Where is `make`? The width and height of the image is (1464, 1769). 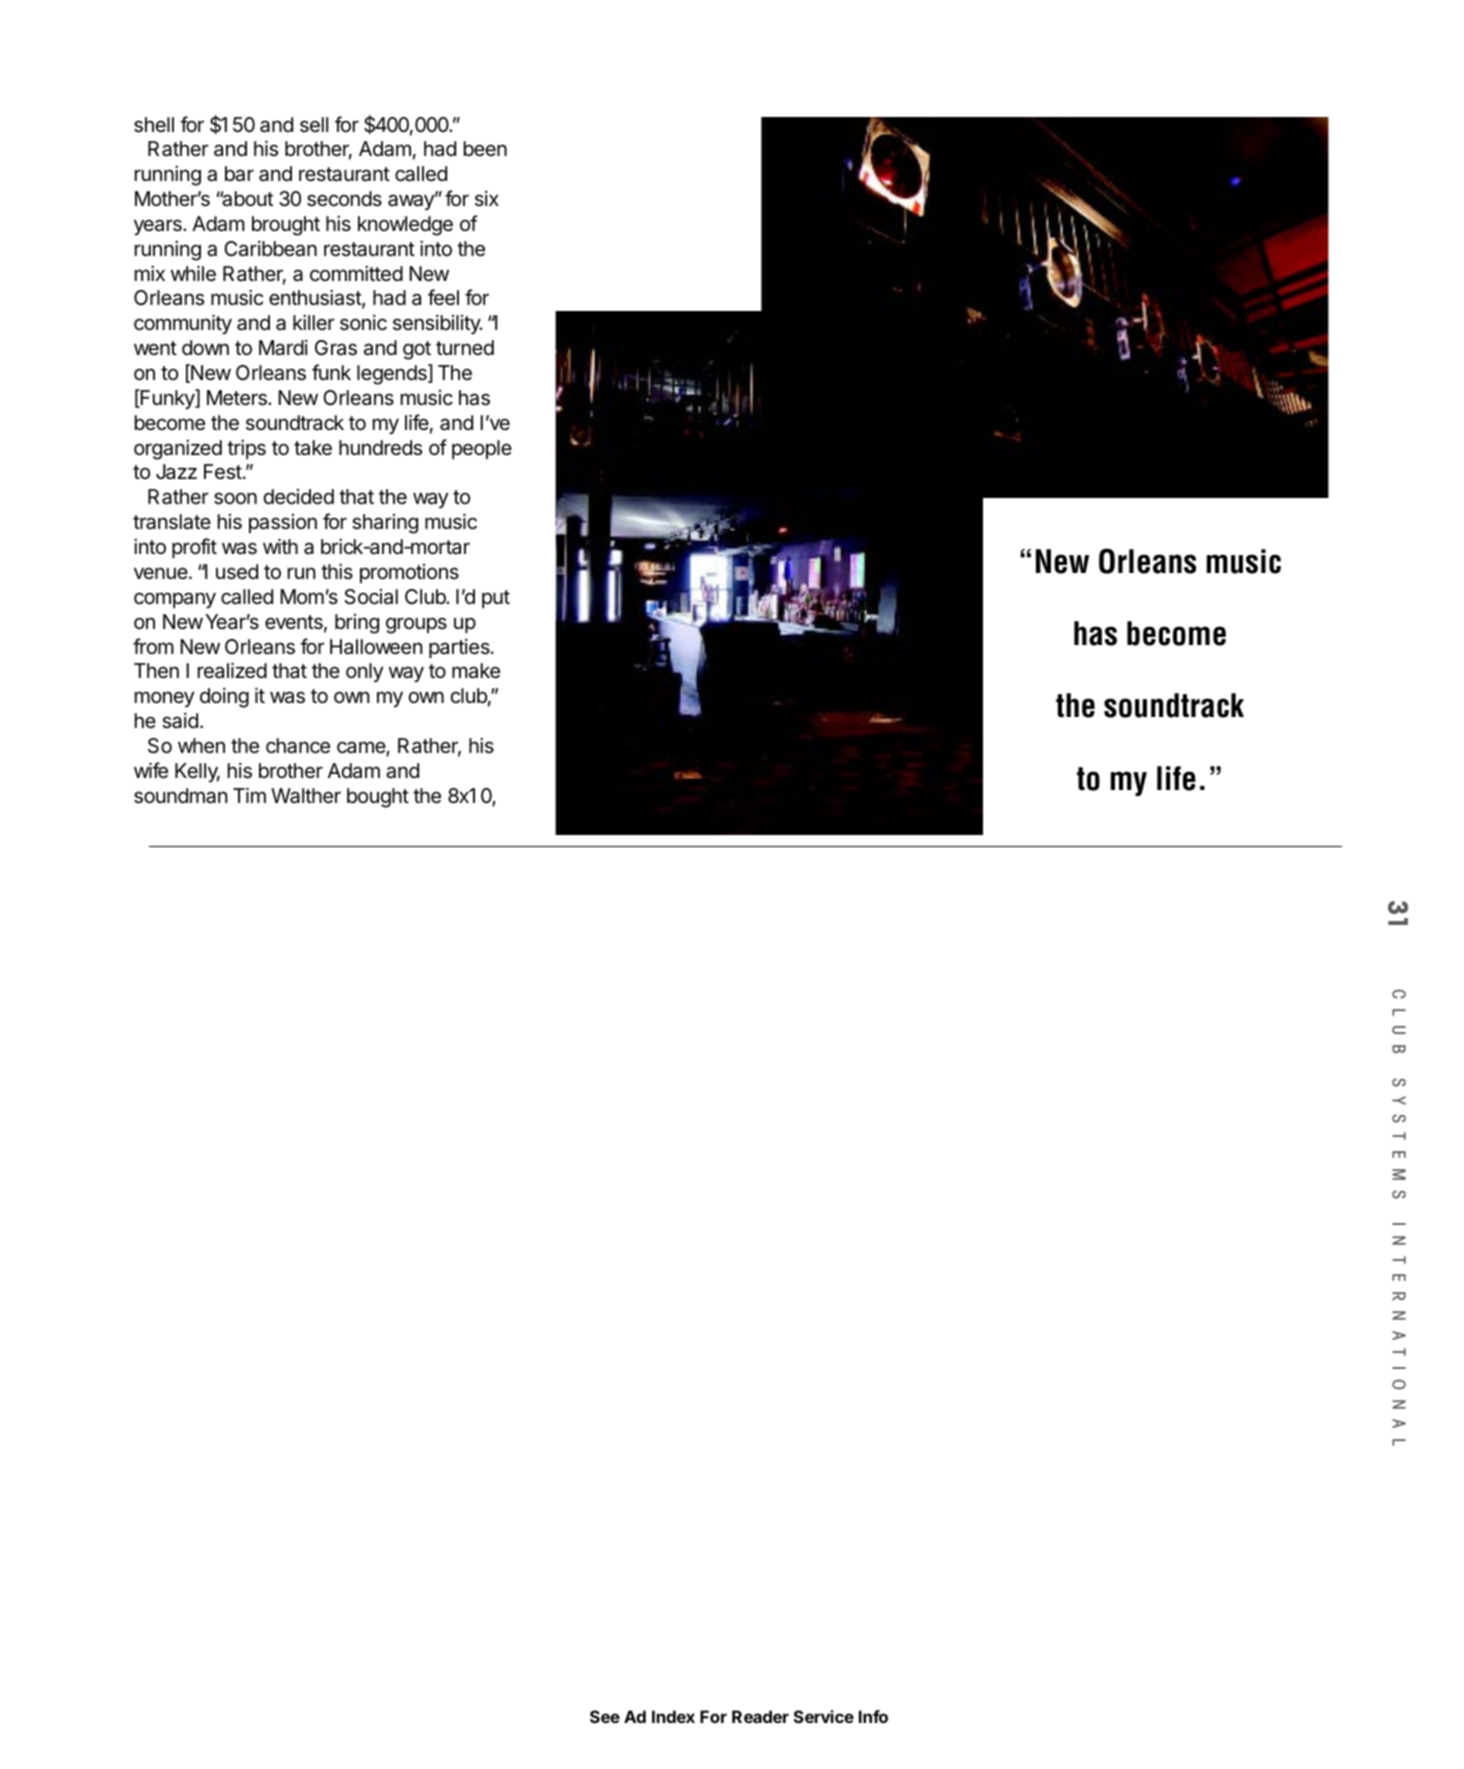 make is located at coordinates (476, 671).
